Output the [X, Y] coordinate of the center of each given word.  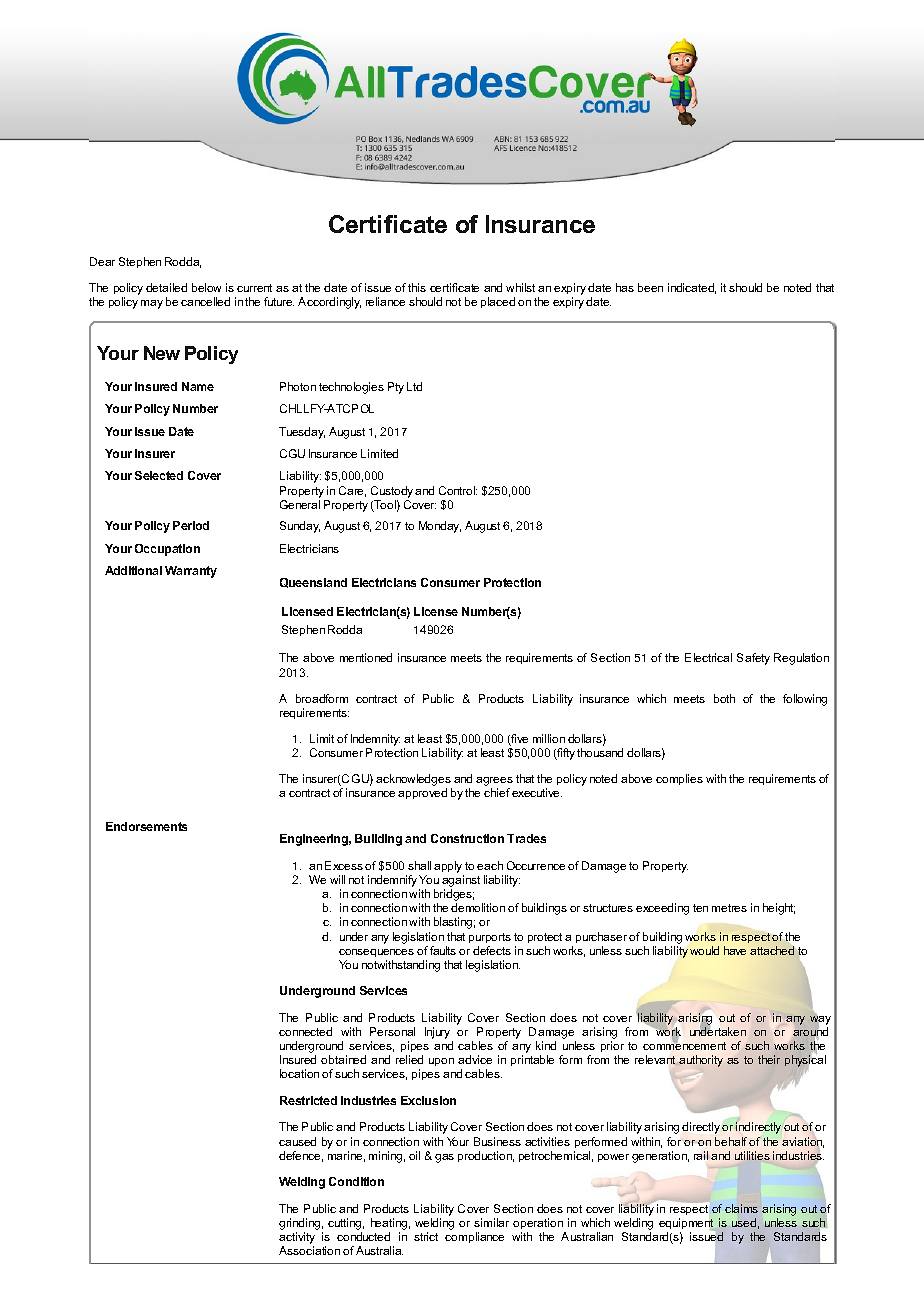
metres [729, 908]
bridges [454, 895]
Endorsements [146, 826]
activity [297, 1238]
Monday [440, 527]
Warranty [191, 572]
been [650, 287]
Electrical [708, 657]
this [417, 287]
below [206, 287]
